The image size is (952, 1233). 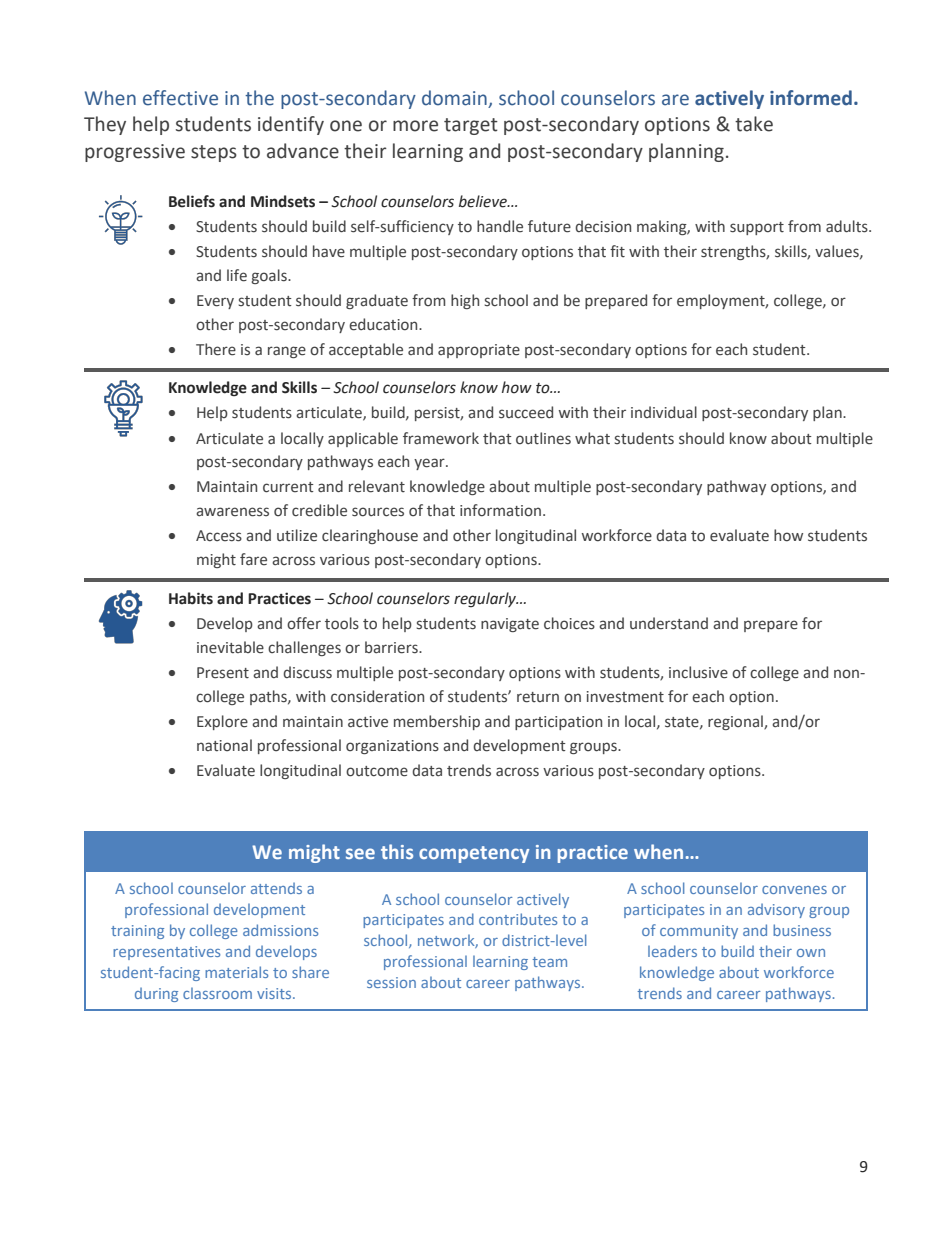 I want to click on own, so click(x=811, y=953).
